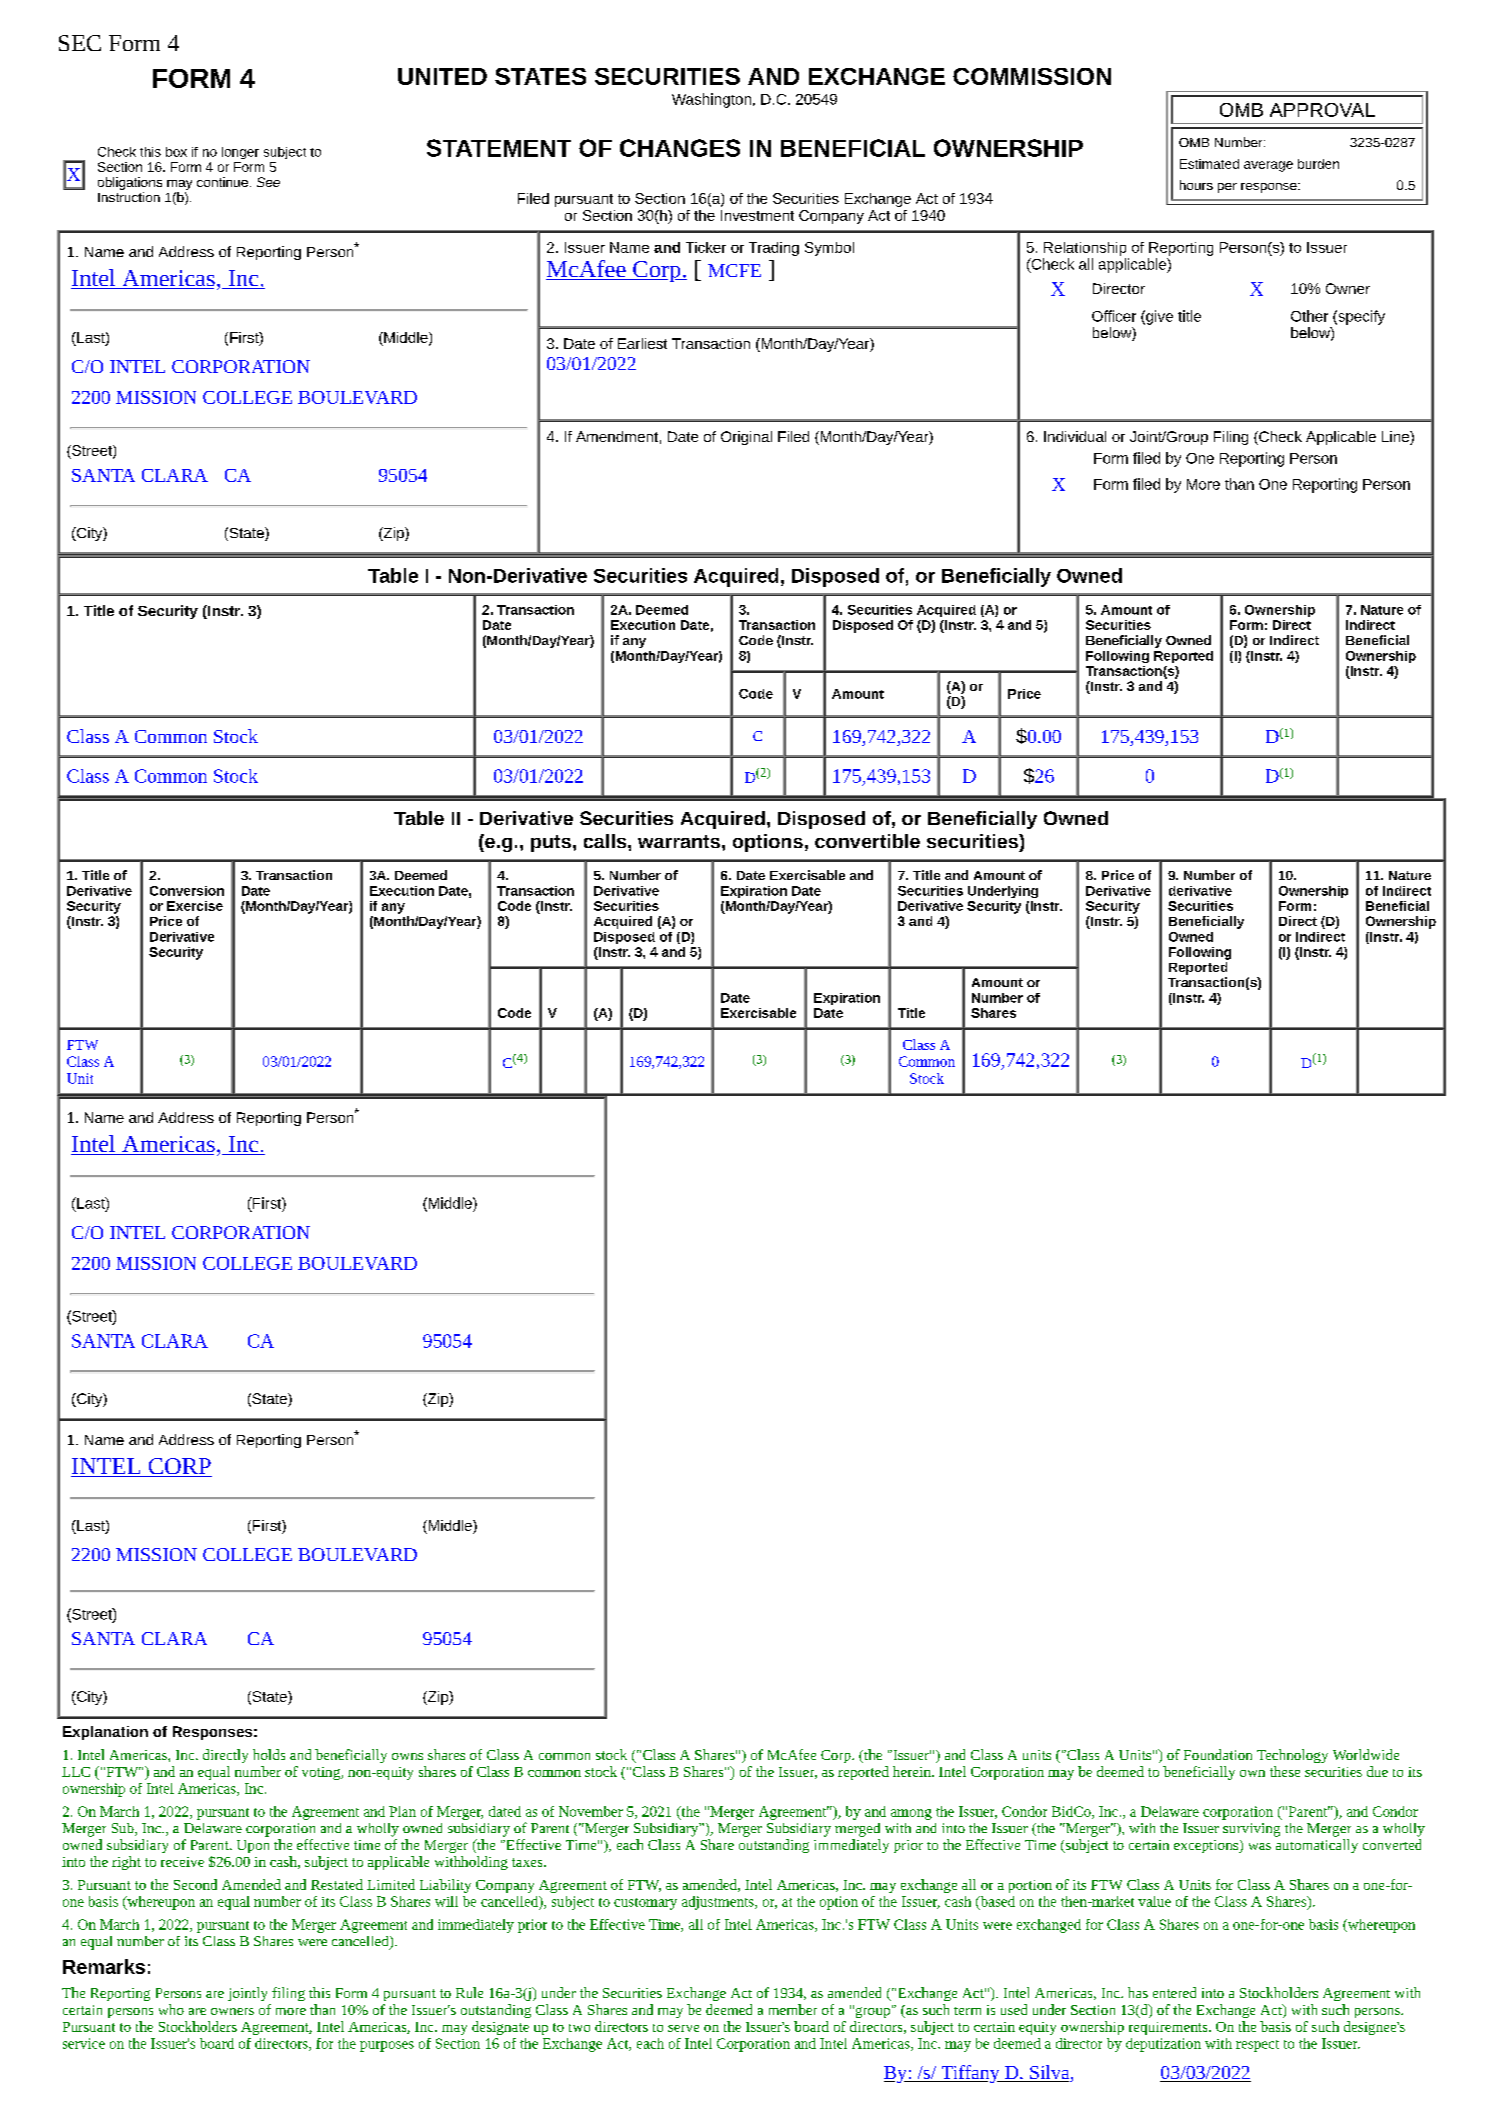  I want to click on Exercise, so click(195, 906).
